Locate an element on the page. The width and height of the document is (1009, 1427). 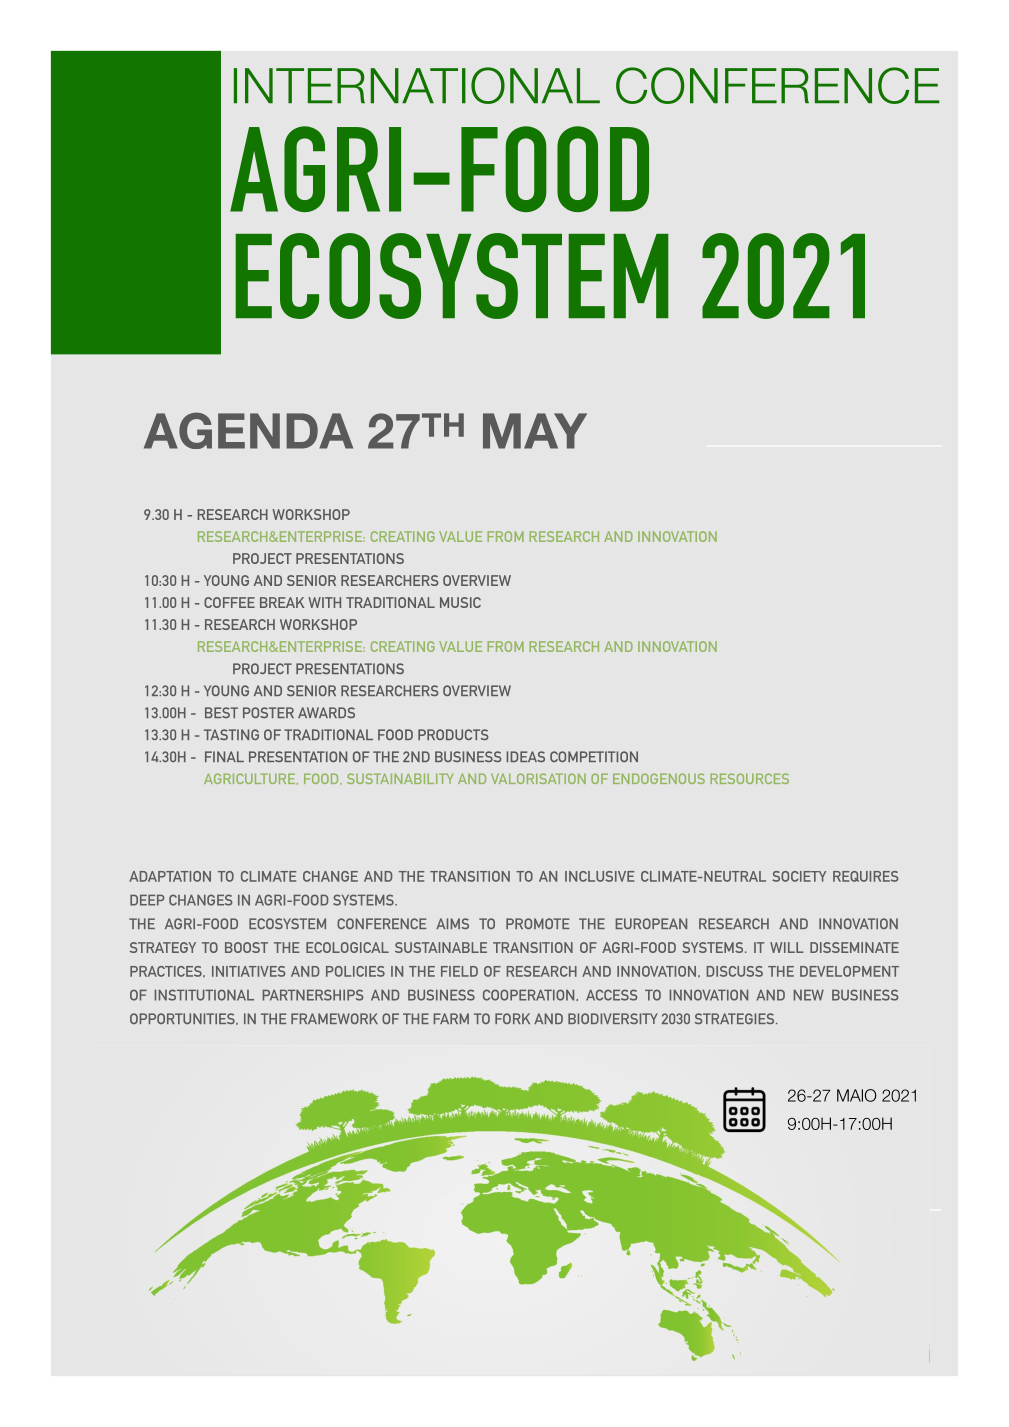
BREAK is located at coordinates (282, 602).
